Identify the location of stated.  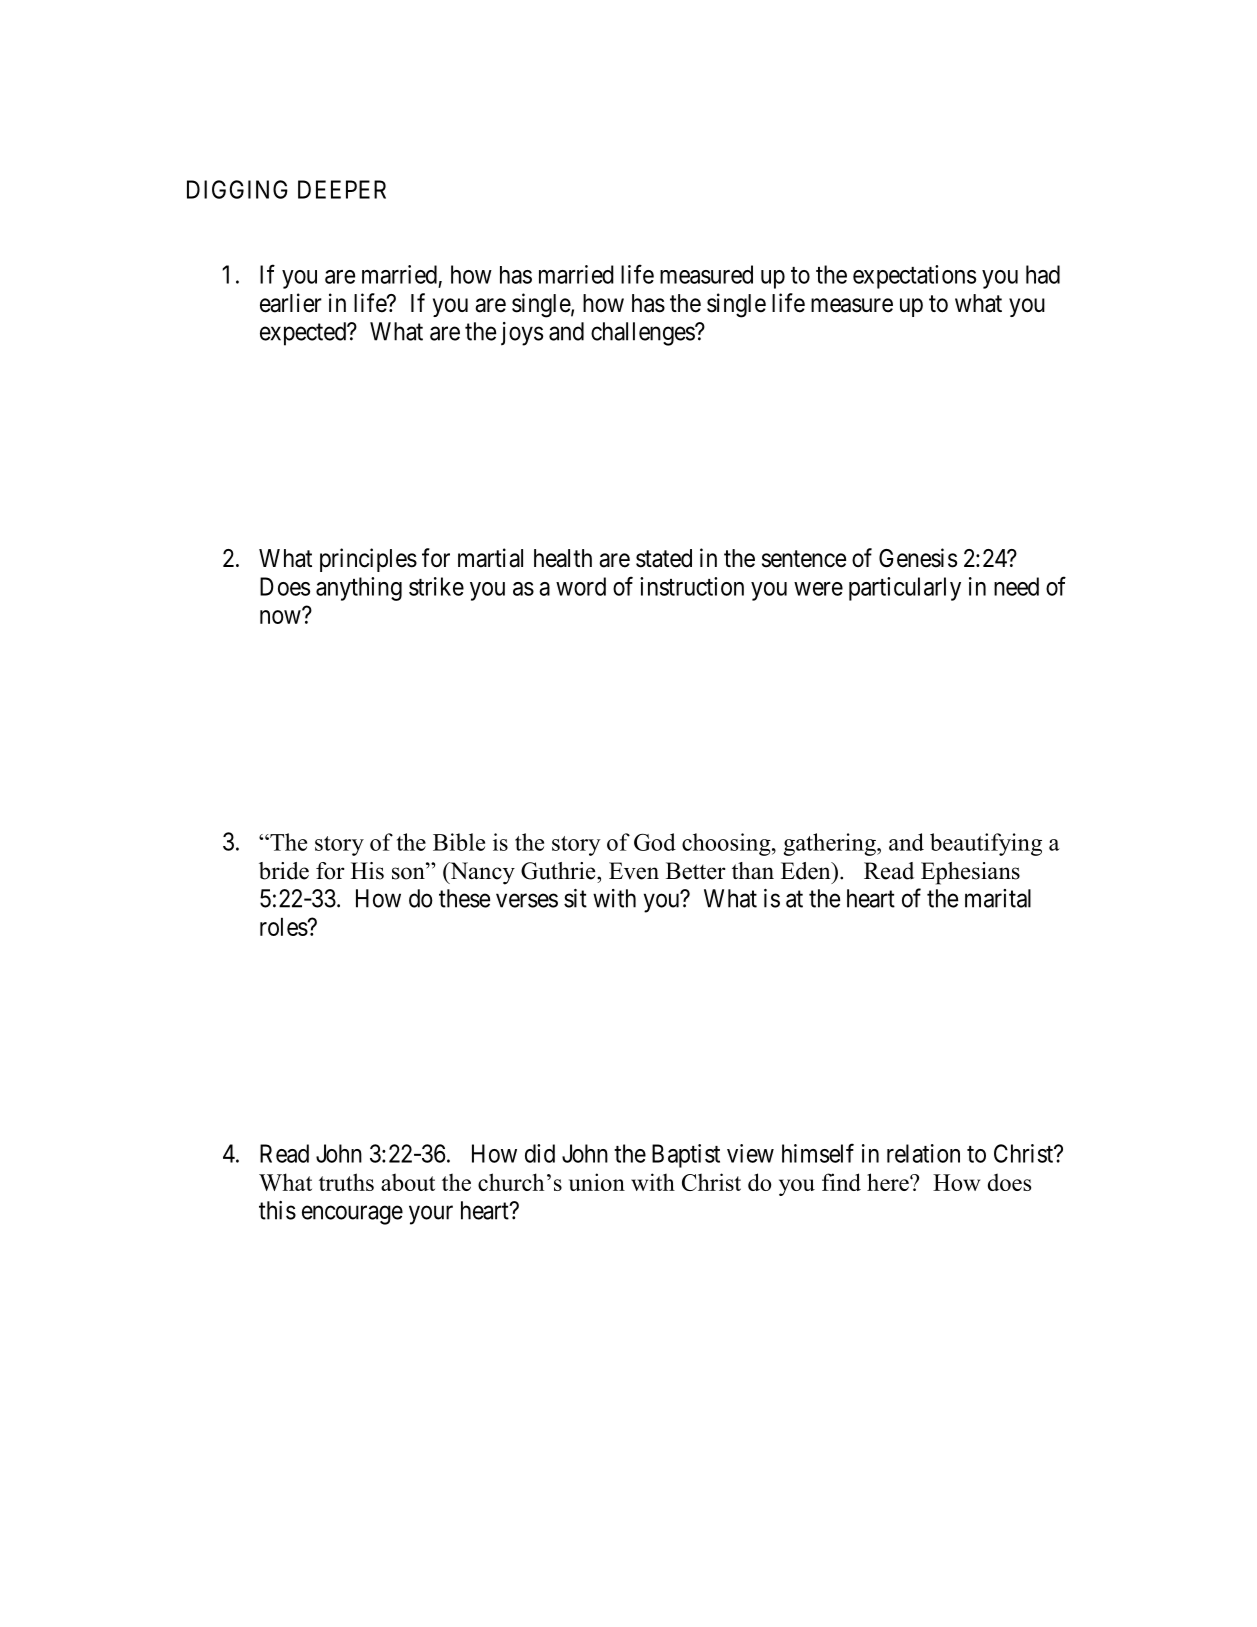
(664, 558).
